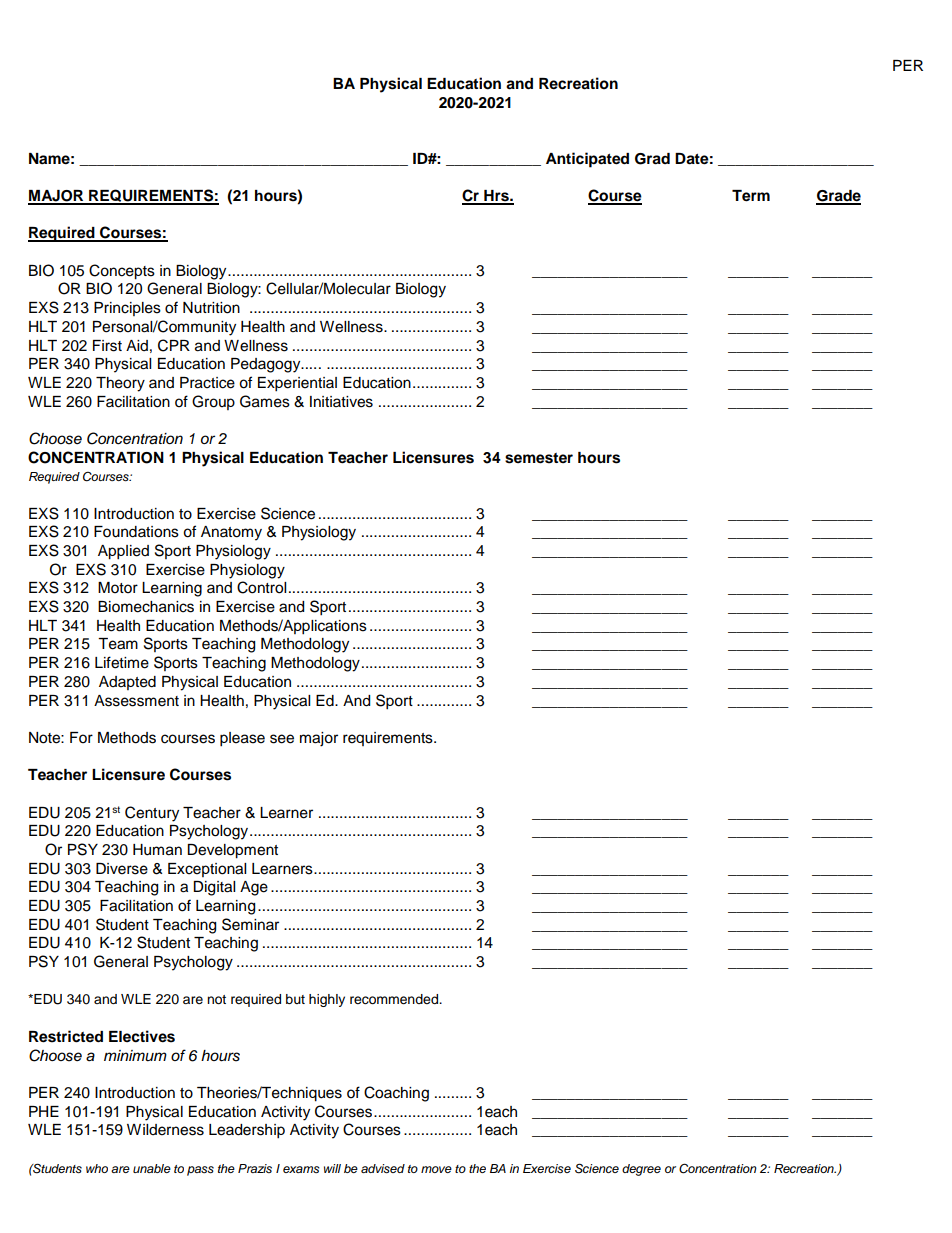 This document has height=1233, width=952. I want to click on Wilderness, so click(165, 1130).
